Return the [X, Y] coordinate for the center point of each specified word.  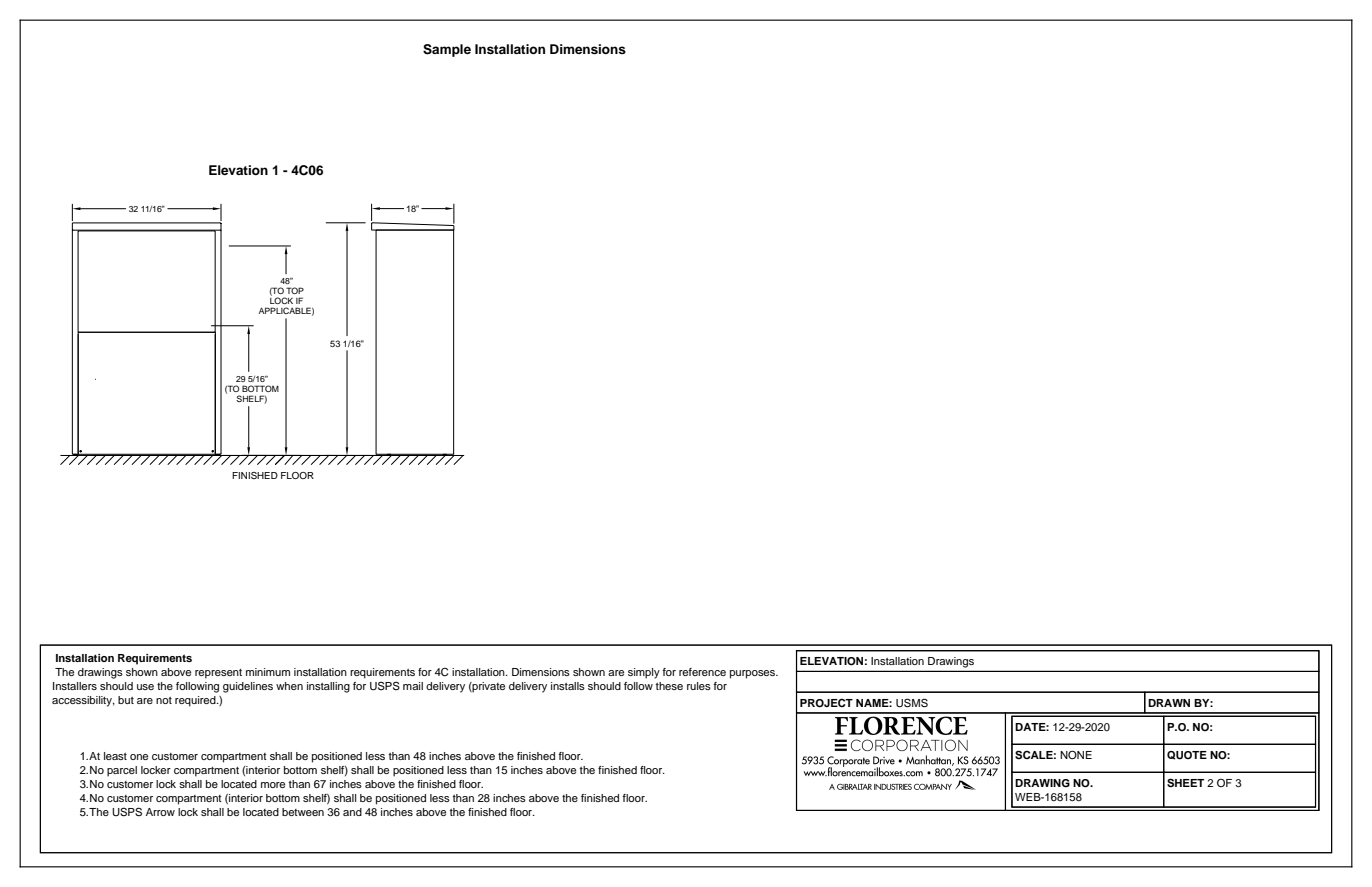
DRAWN [1169, 703]
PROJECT [826, 703]
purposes [754, 674]
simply [644, 673]
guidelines [248, 687]
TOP [295, 290]
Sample [447, 50]
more [273, 785]
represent [218, 674]
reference [702, 672]
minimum [268, 672]
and [352, 812]
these [669, 686]
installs [568, 686]
